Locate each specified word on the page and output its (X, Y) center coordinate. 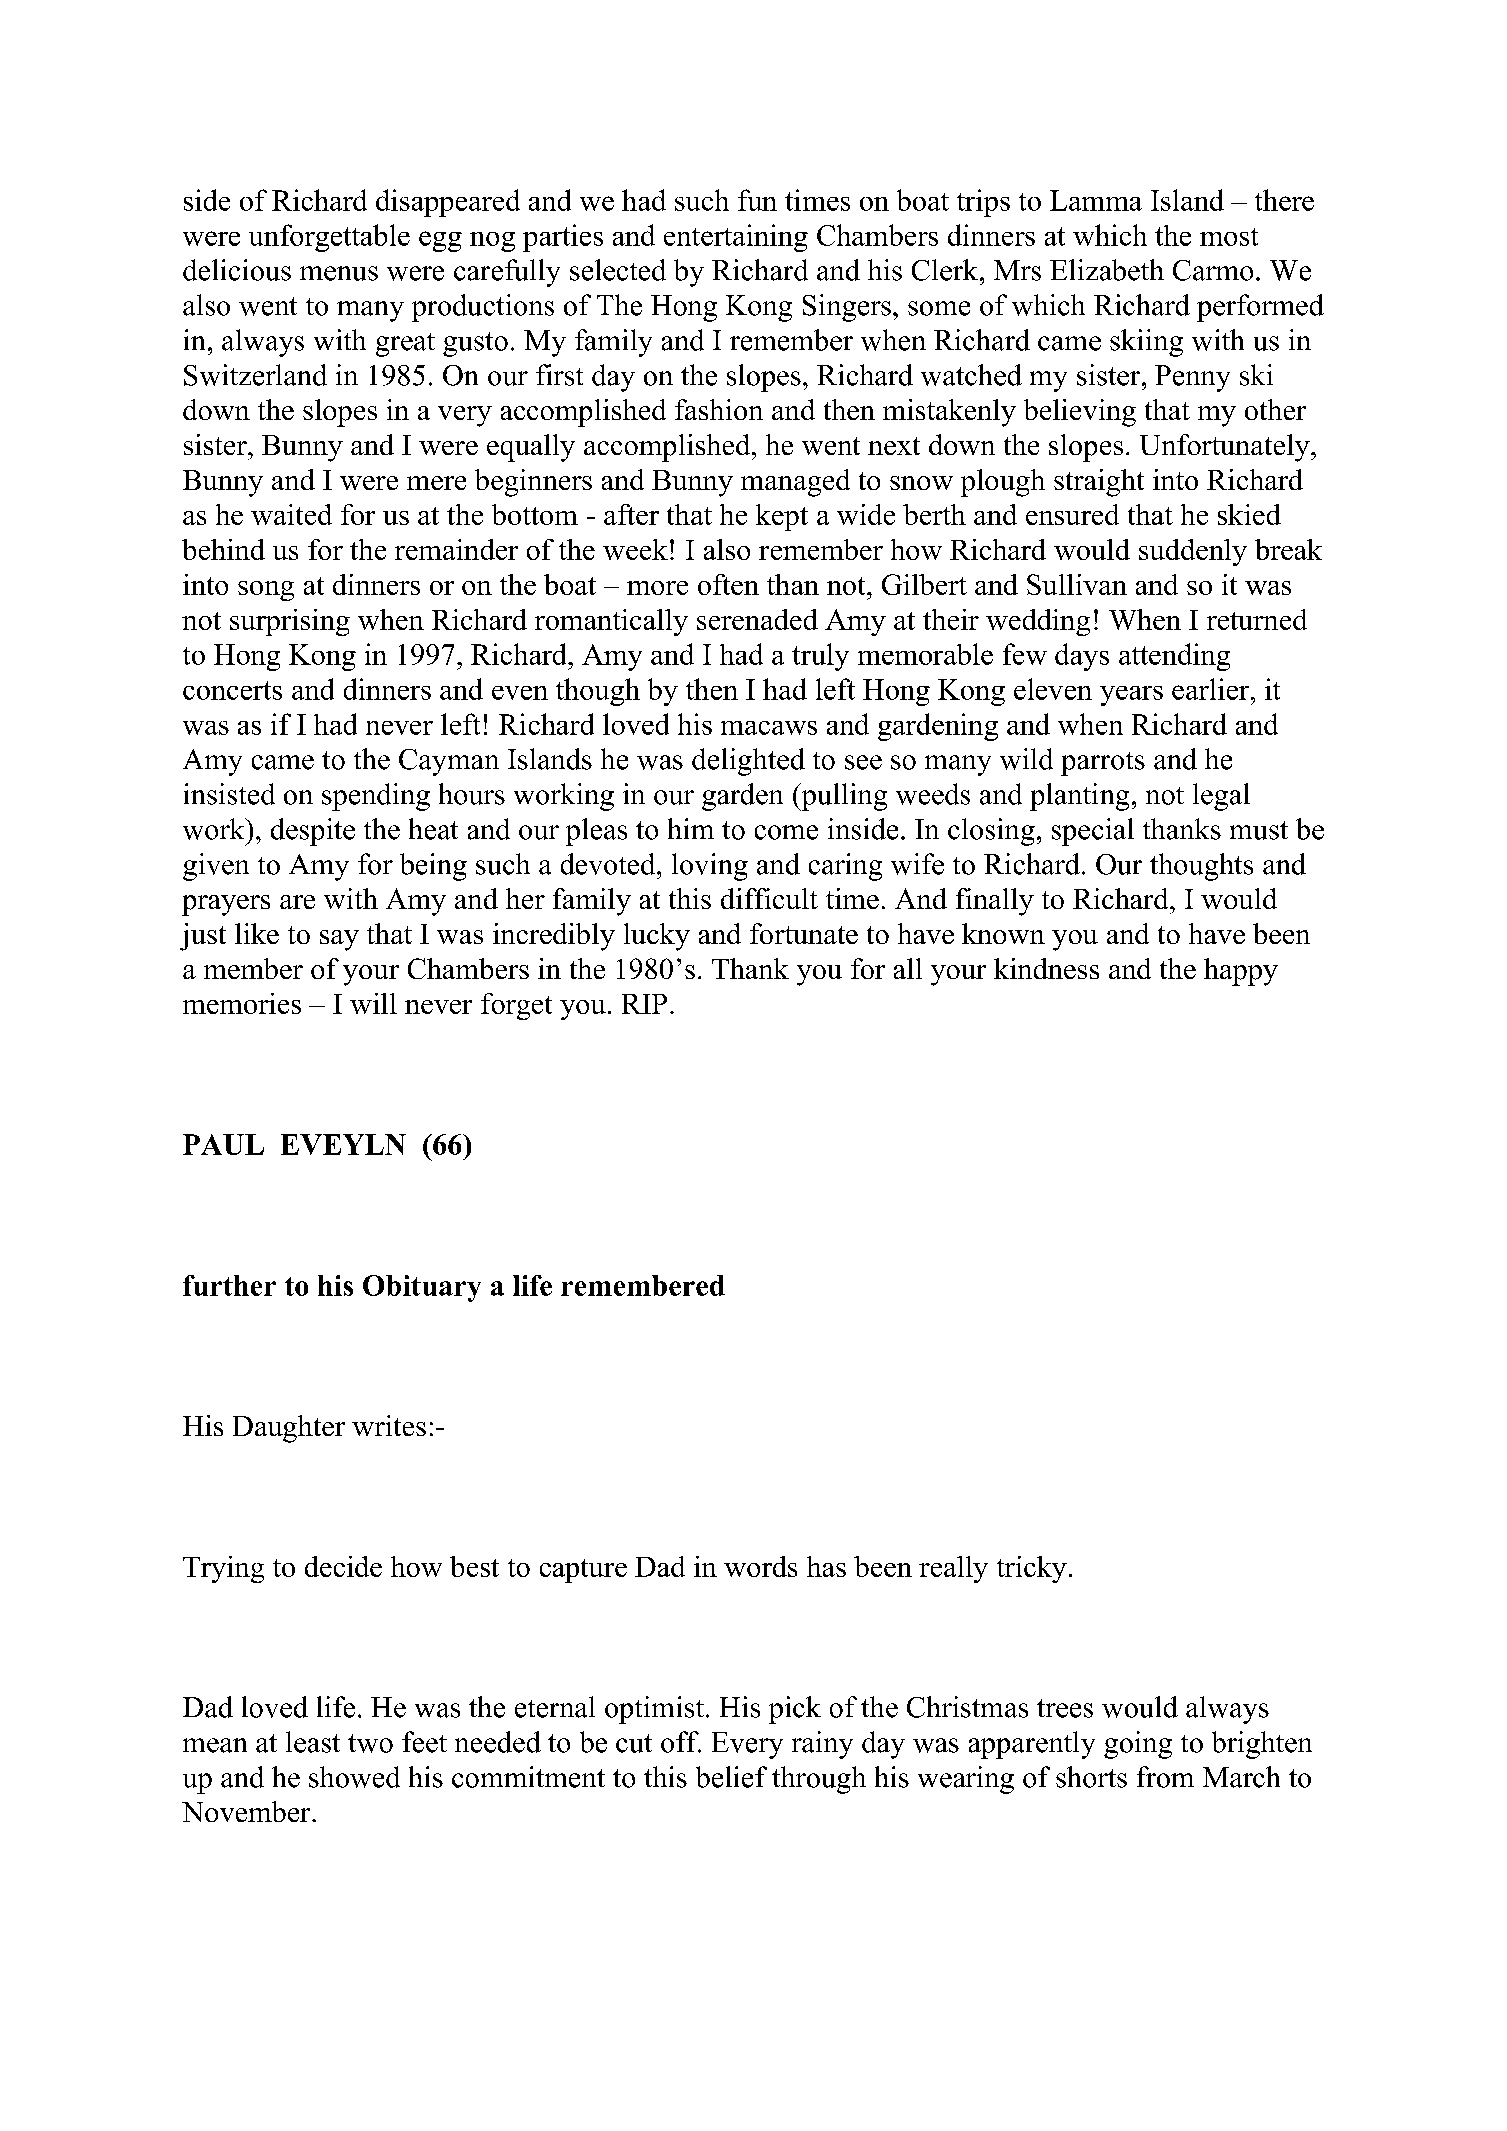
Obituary (422, 1288)
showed (354, 1777)
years (1131, 696)
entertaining (736, 238)
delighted (748, 762)
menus (339, 273)
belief (731, 1777)
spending (376, 797)
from (1165, 1777)
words (760, 1566)
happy (1241, 972)
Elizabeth (1107, 270)
